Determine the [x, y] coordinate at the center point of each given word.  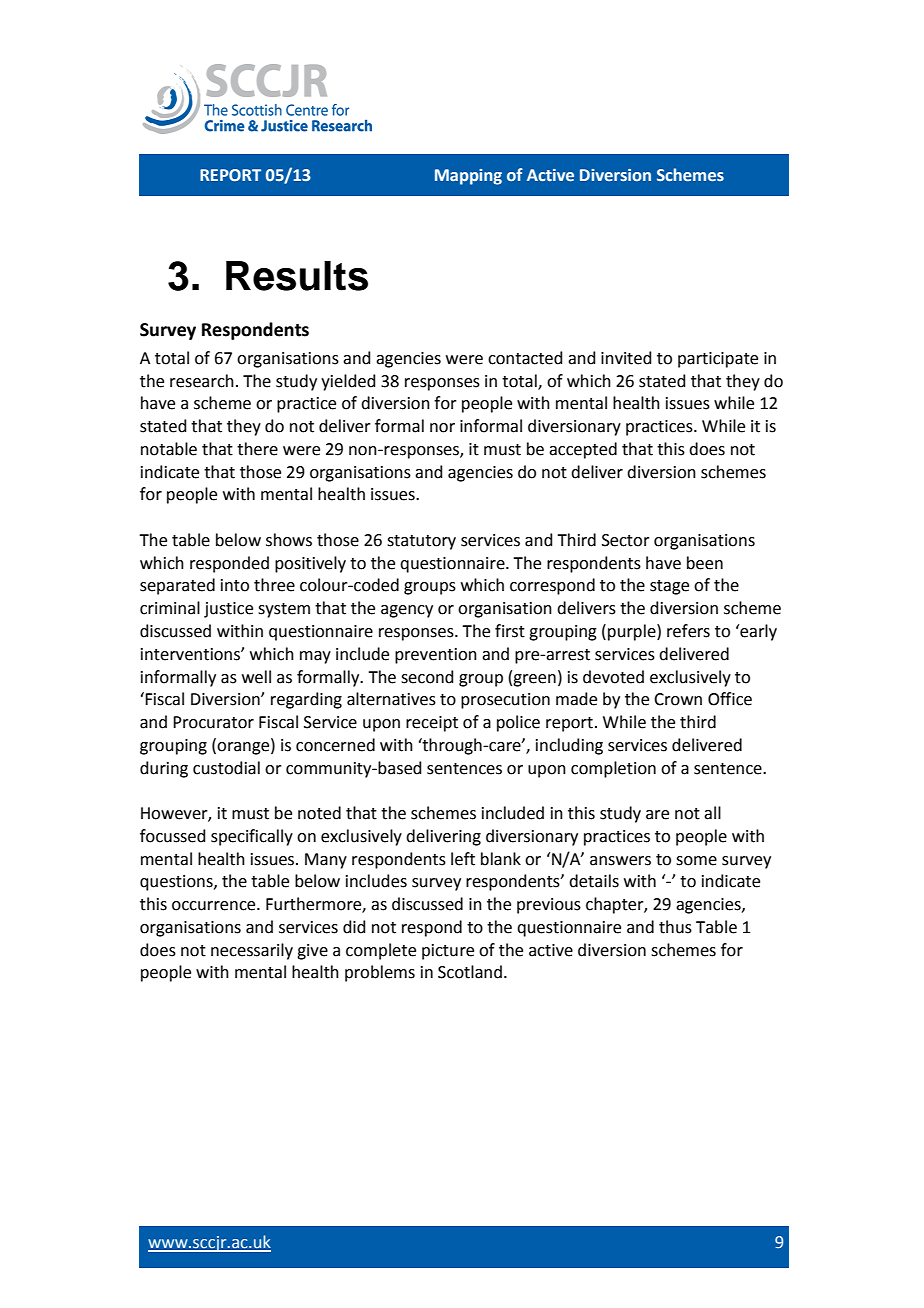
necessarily [252, 951]
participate [718, 360]
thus [675, 927]
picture [448, 952]
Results [297, 276]
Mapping [468, 177]
